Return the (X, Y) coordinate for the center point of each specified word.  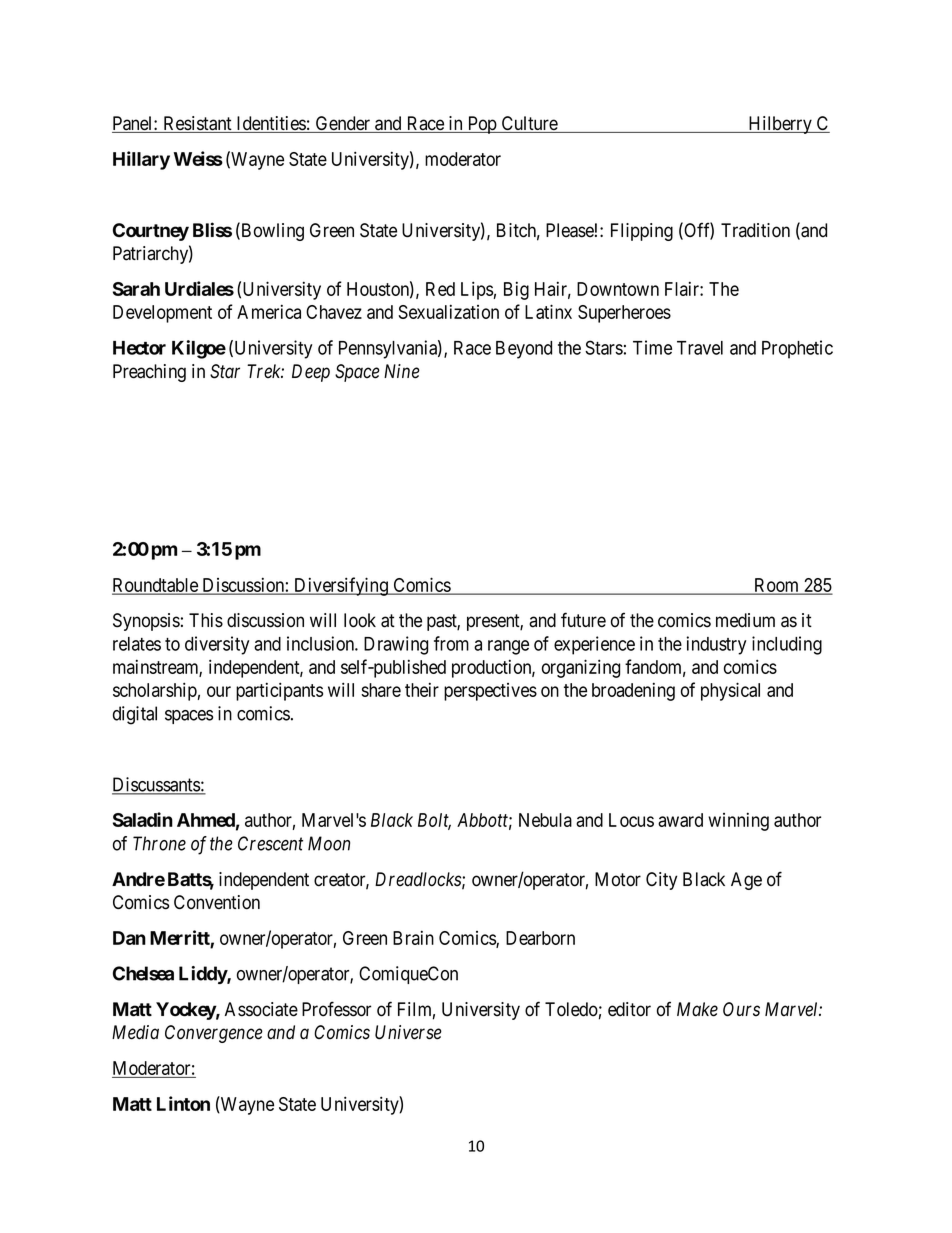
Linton (183, 1103)
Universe (408, 1032)
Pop (481, 125)
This (206, 620)
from (451, 643)
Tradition (755, 230)
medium (745, 620)
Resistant (197, 124)
